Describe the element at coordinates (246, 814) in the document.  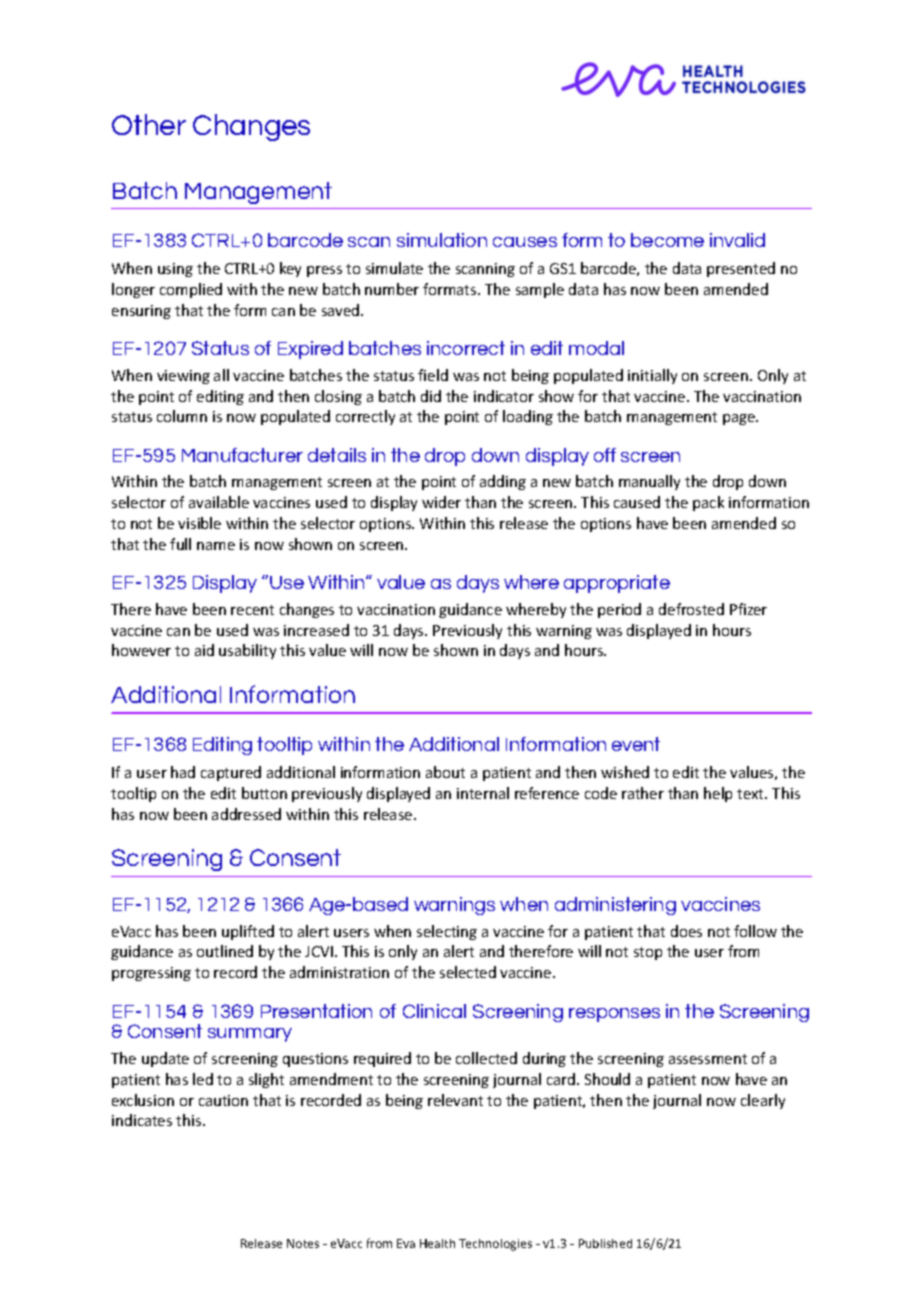
I see `addressed` at that location.
